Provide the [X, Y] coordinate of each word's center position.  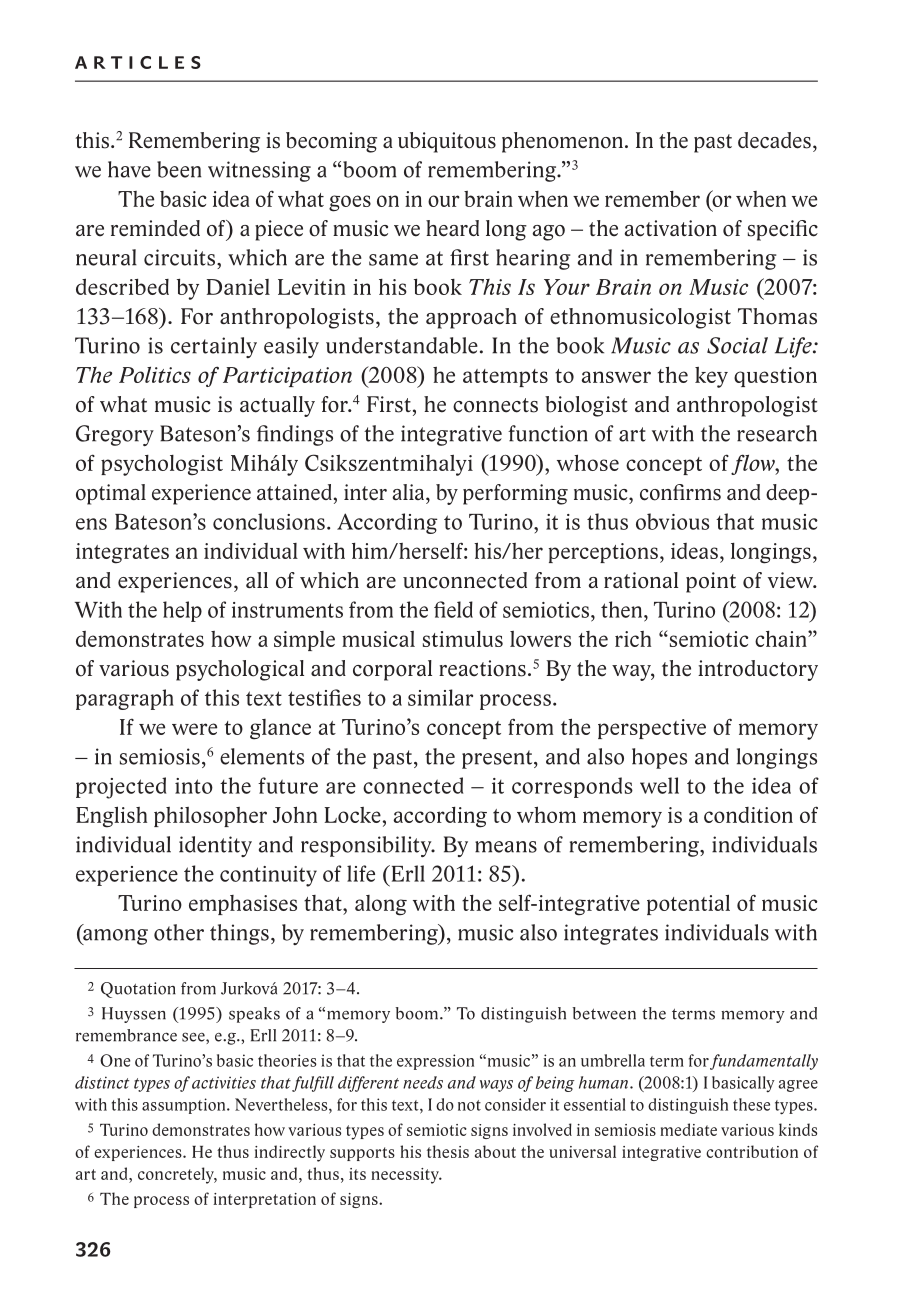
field [453, 609]
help [182, 611]
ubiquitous [447, 142]
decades [774, 140]
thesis [448, 1151]
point [711, 582]
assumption [185, 1106]
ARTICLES [138, 62]
